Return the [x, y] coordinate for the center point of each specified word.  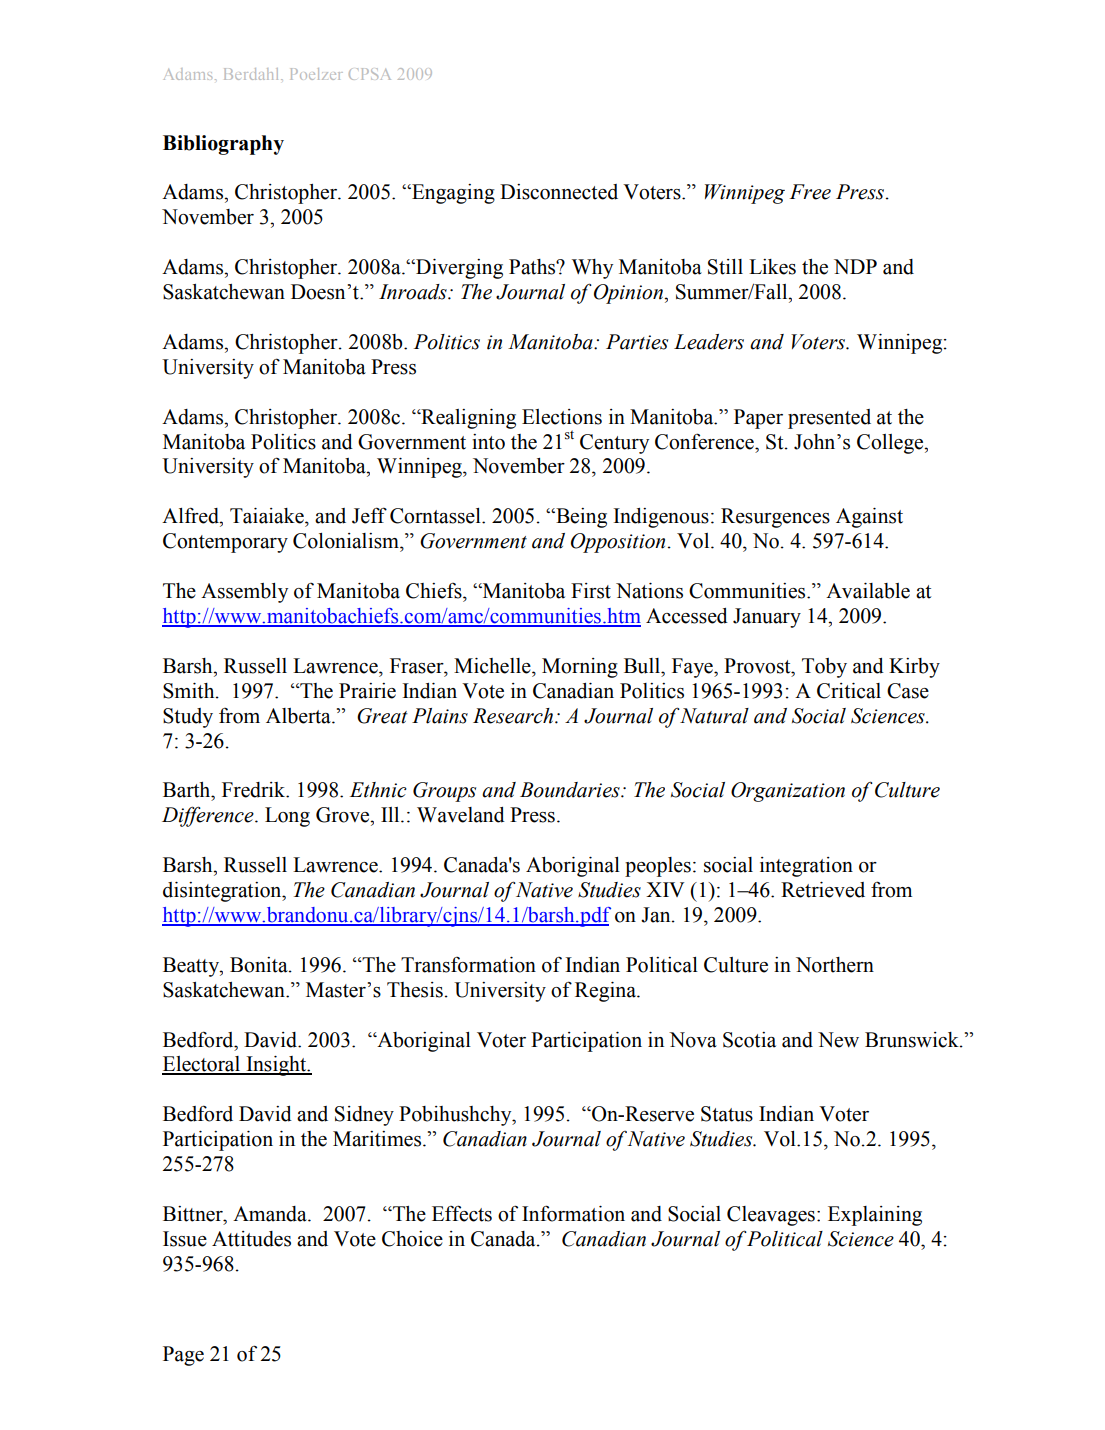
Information [573, 1213]
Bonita [260, 965]
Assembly [244, 593]
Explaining [875, 1216]
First [591, 591]
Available [868, 591]
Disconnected [559, 192]
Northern [835, 965]
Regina [606, 992]
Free [810, 192]
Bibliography [223, 145]
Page [183, 1356]
